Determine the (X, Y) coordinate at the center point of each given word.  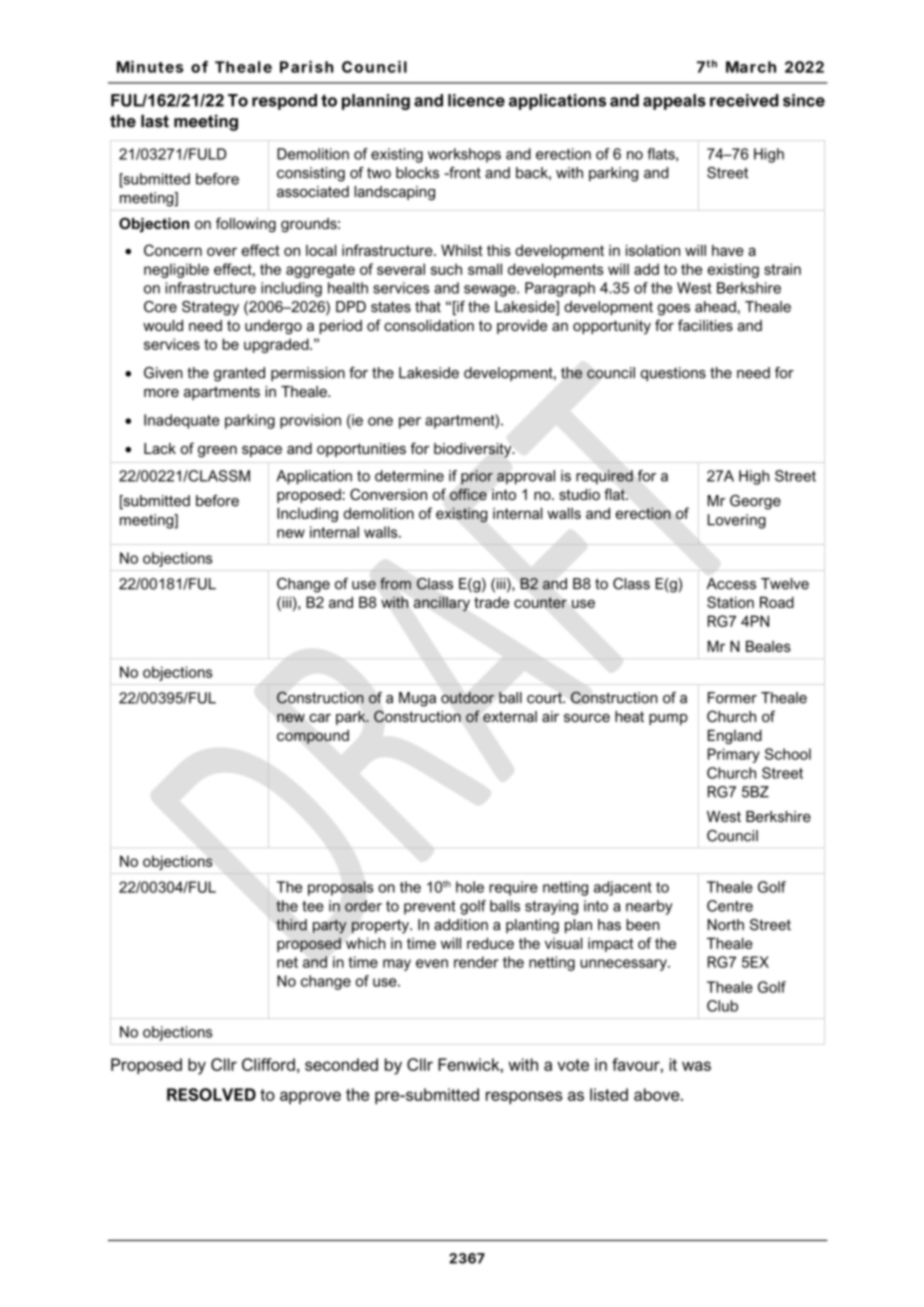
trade (491, 602)
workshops (464, 155)
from (395, 584)
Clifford (268, 1064)
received (744, 100)
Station (730, 602)
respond (284, 102)
